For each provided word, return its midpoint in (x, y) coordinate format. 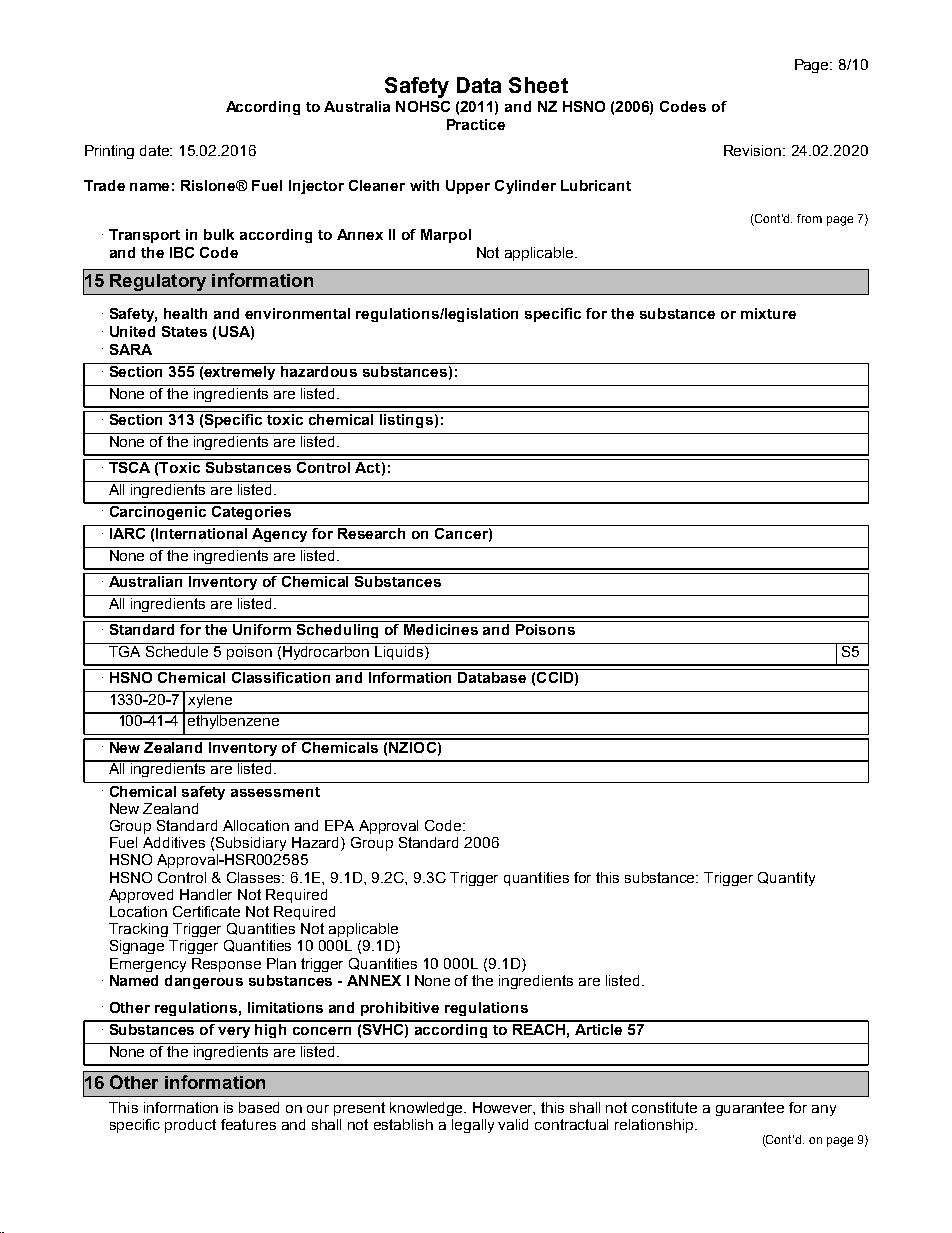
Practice (476, 124)
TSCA (130, 466)
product (190, 1126)
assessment (275, 792)
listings (406, 421)
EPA (339, 825)
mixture (768, 313)
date (156, 150)
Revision (754, 150)
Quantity (786, 879)
